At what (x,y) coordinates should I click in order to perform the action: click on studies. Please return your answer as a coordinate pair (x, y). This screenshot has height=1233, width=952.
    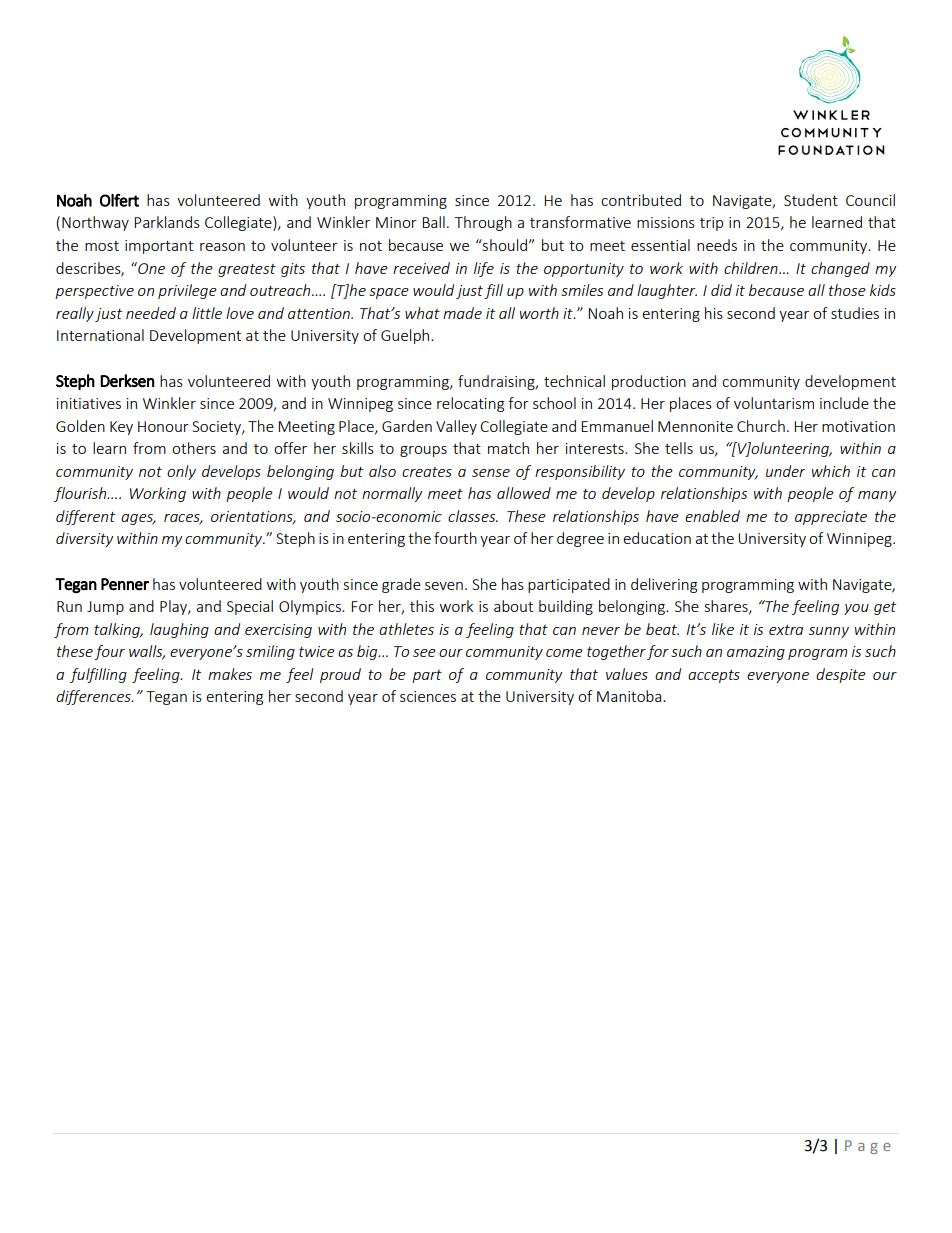
    Looking at the image, I should click on (855, 313).
